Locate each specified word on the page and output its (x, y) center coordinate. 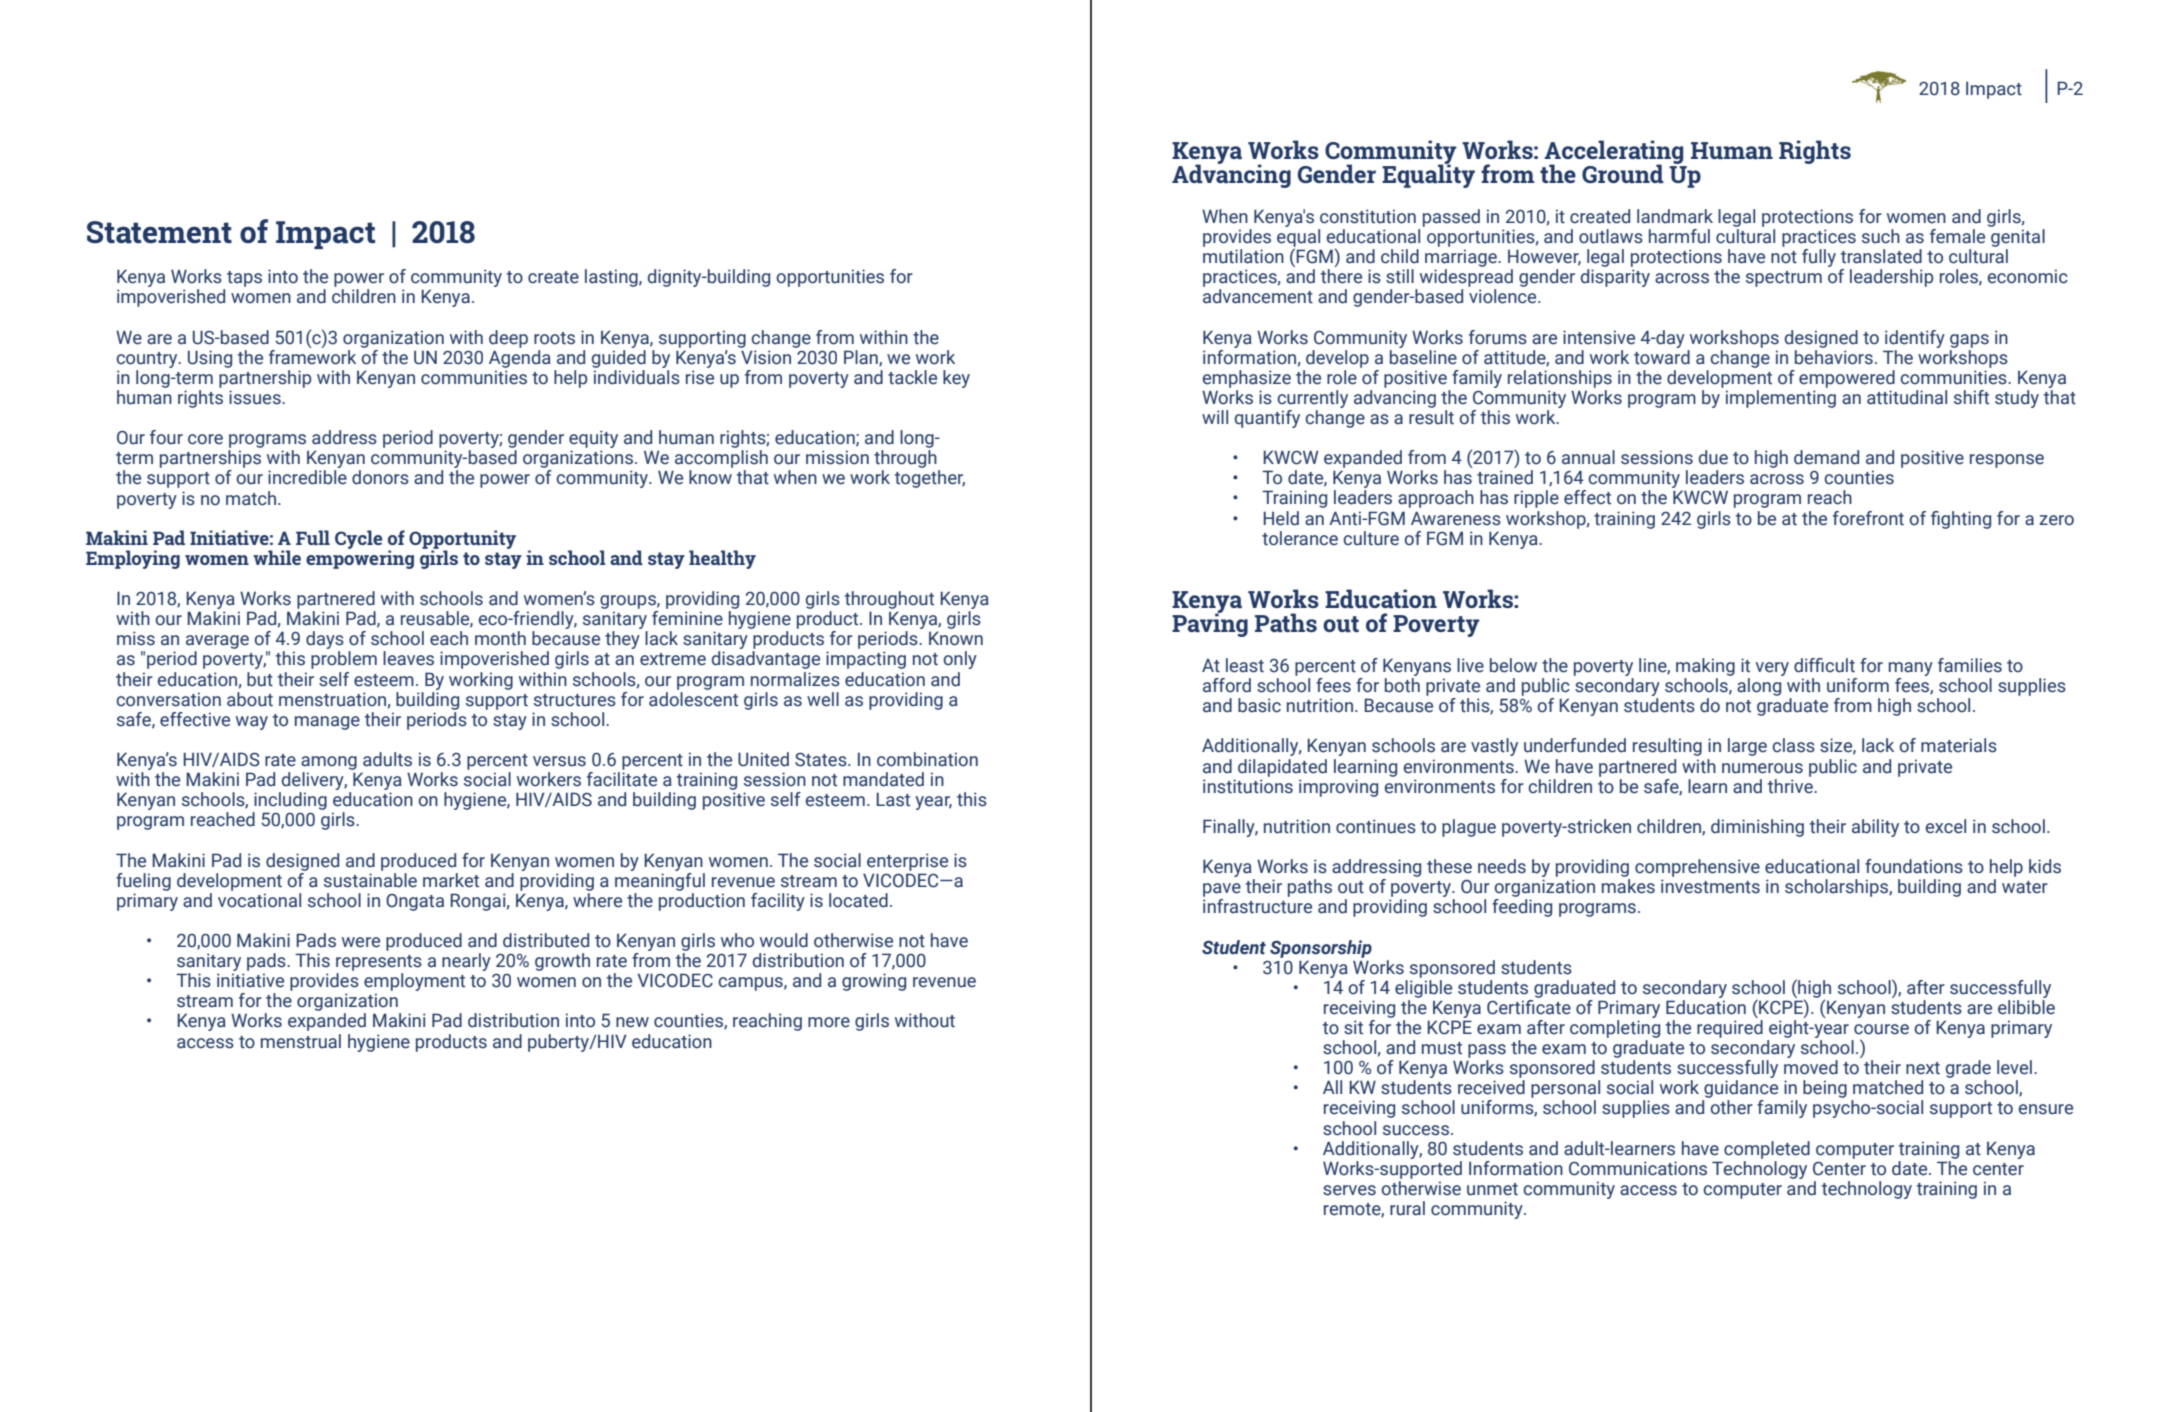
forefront (1868, 518)
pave (1222, 890)
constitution (1368, 216)
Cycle (358, 539)
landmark (1675, 216)
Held (1281, 518)
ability (1875, 828)
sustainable (370, 879)
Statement (159, 232)
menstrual (301, 1041)
